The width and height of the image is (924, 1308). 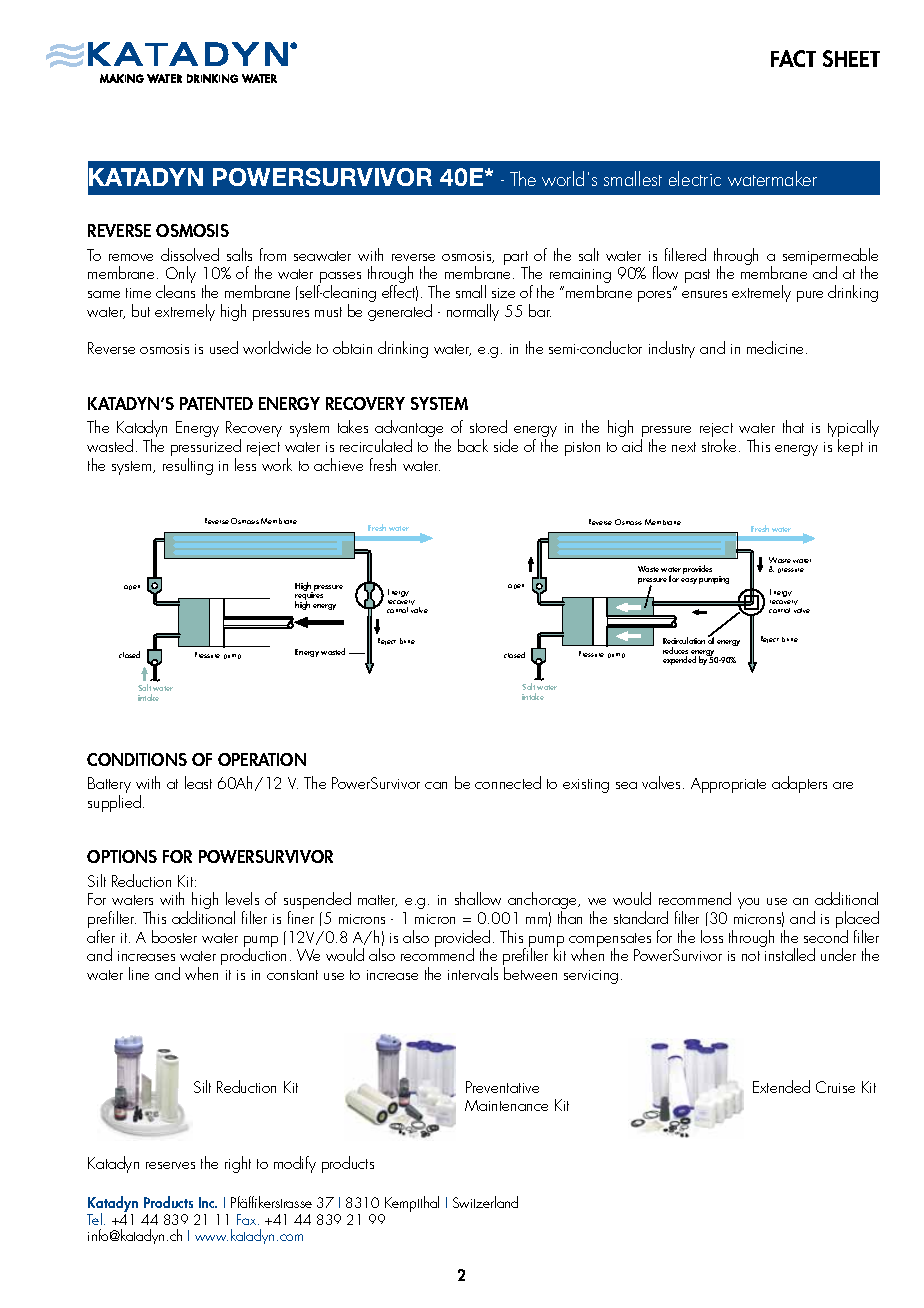 I want to click on Recirculation, so click(x=684, y=640).
